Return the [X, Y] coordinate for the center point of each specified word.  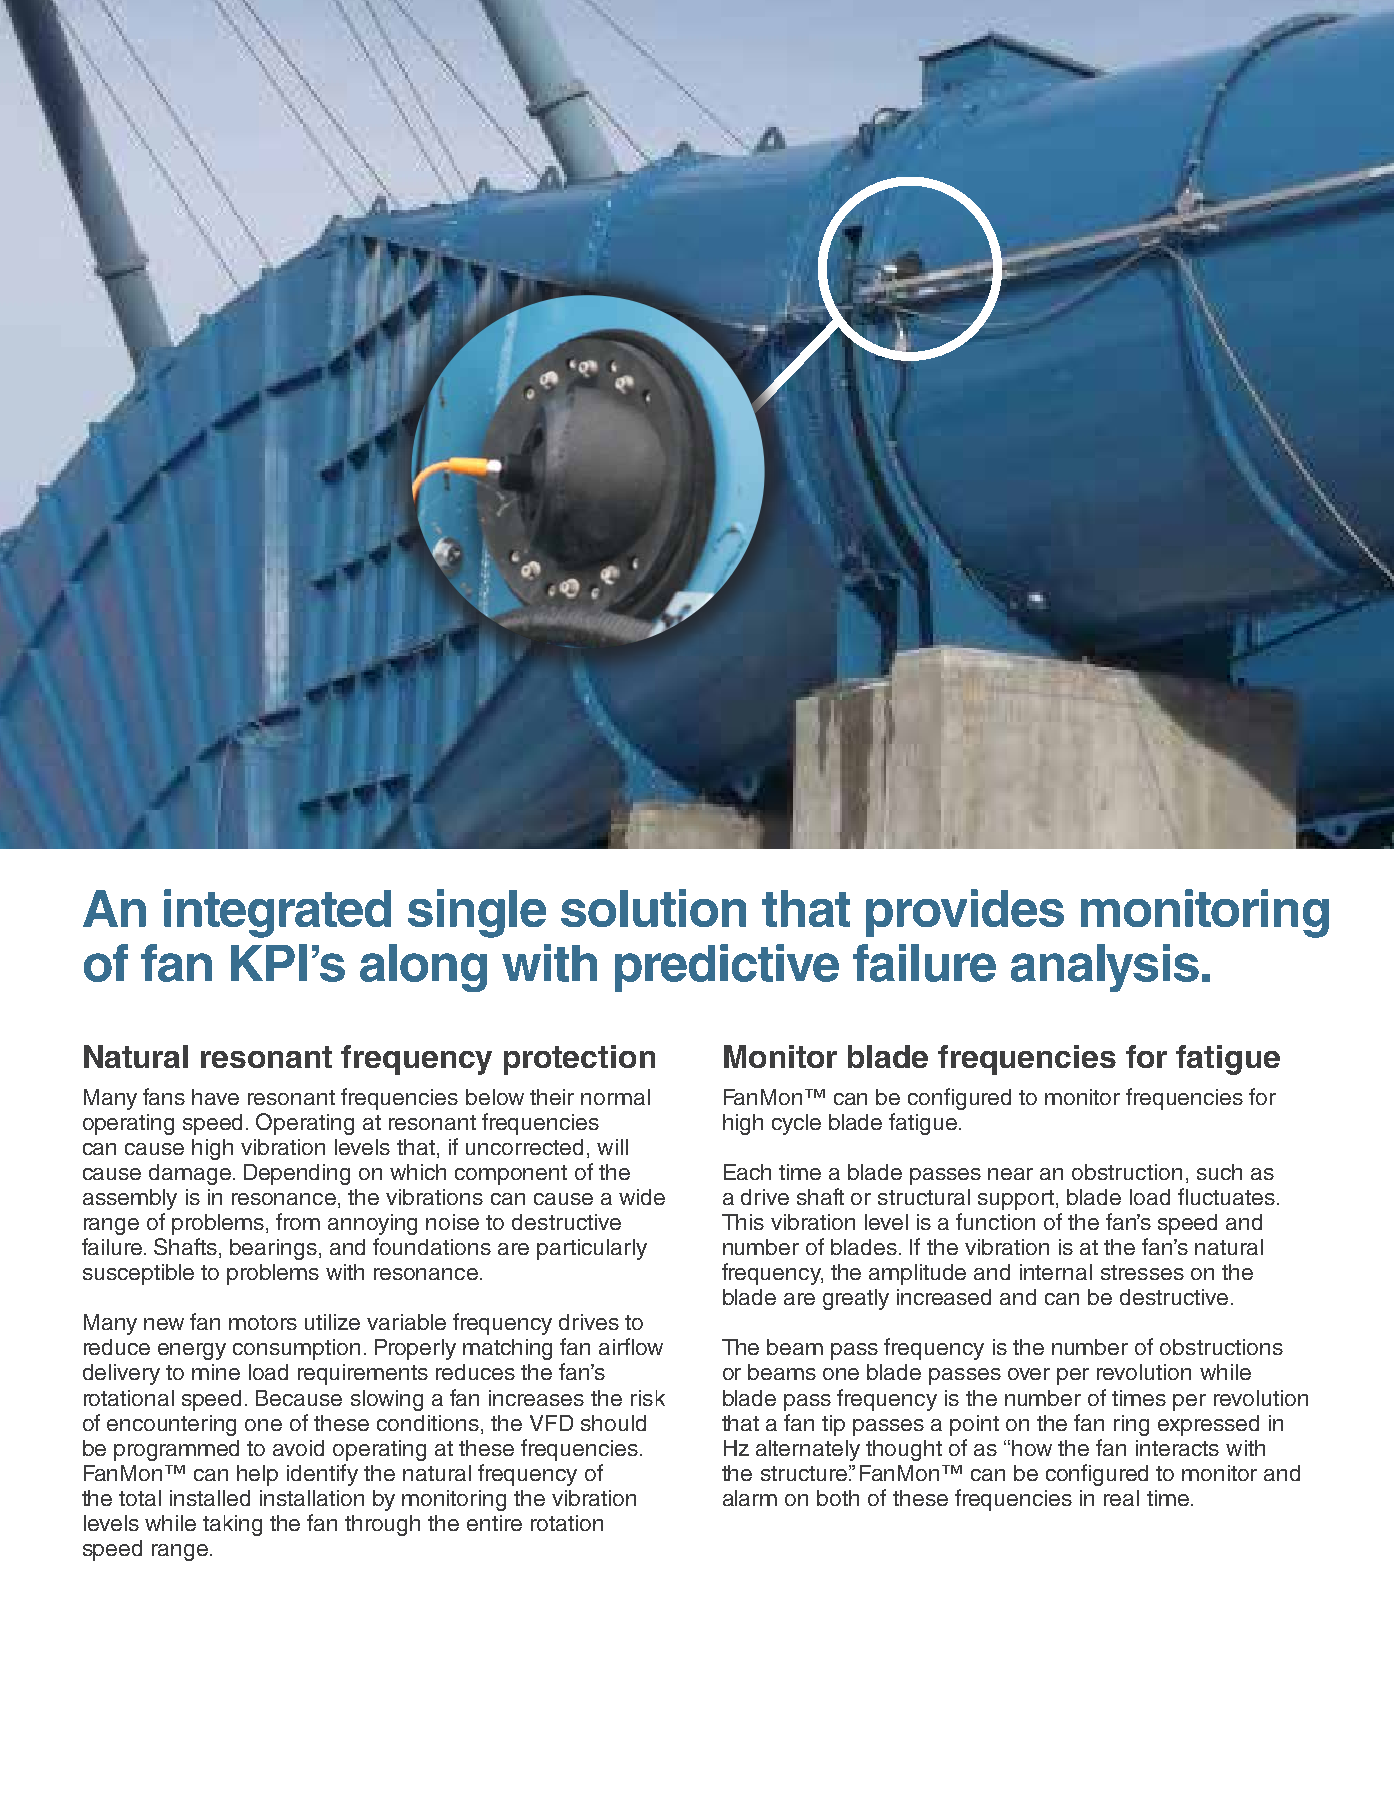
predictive [727, 968]
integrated [277, 913]
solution [653, 908]
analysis [1105, 968]
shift [523, 111]
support [1016, 1200]
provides [965, 913]
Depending [297, 1174]
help [257, 1475]
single [477, 913]
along [423, 968]
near [1010, 1174]
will [612, 1147]
